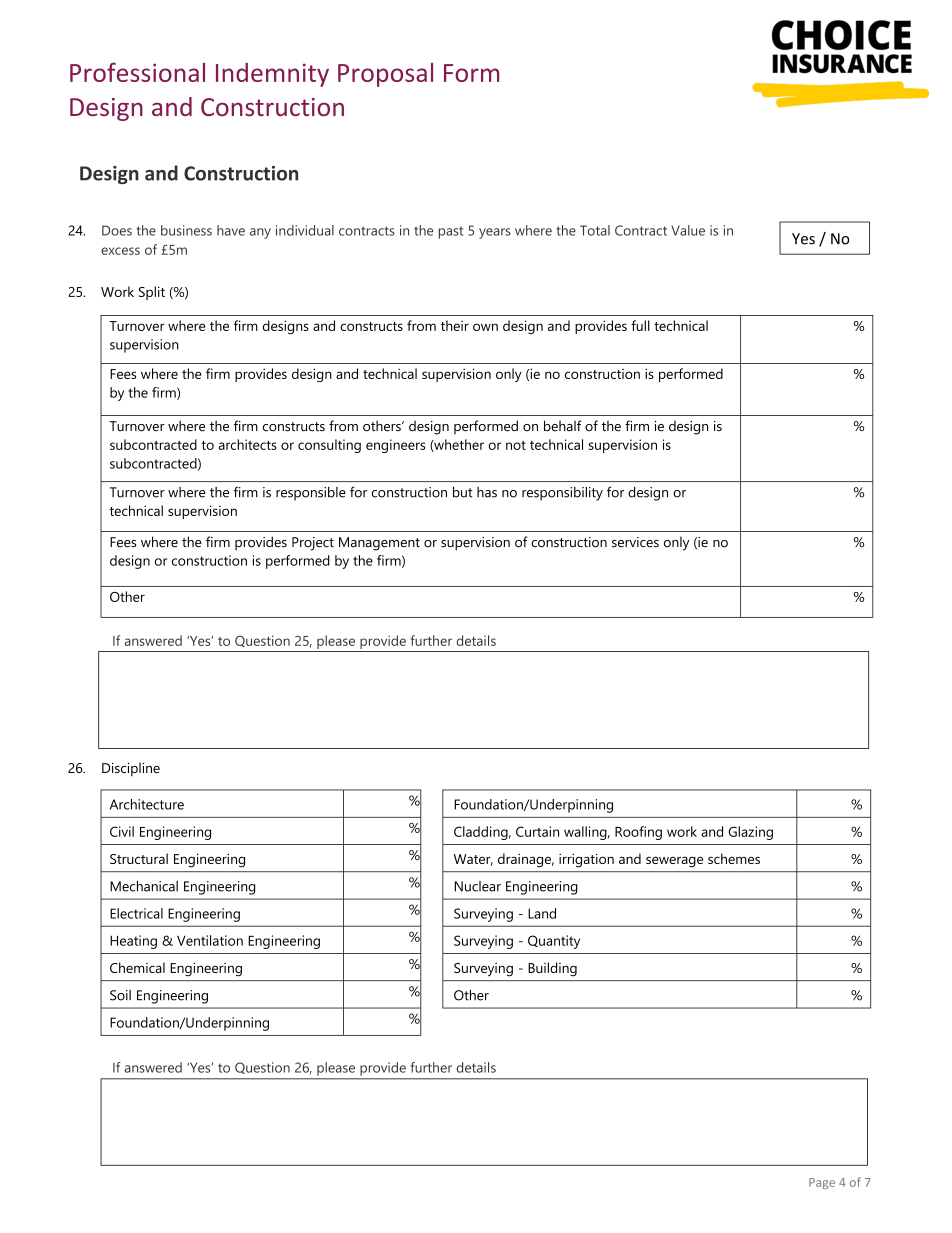  I want to click on schemes, so click(734, 858).
